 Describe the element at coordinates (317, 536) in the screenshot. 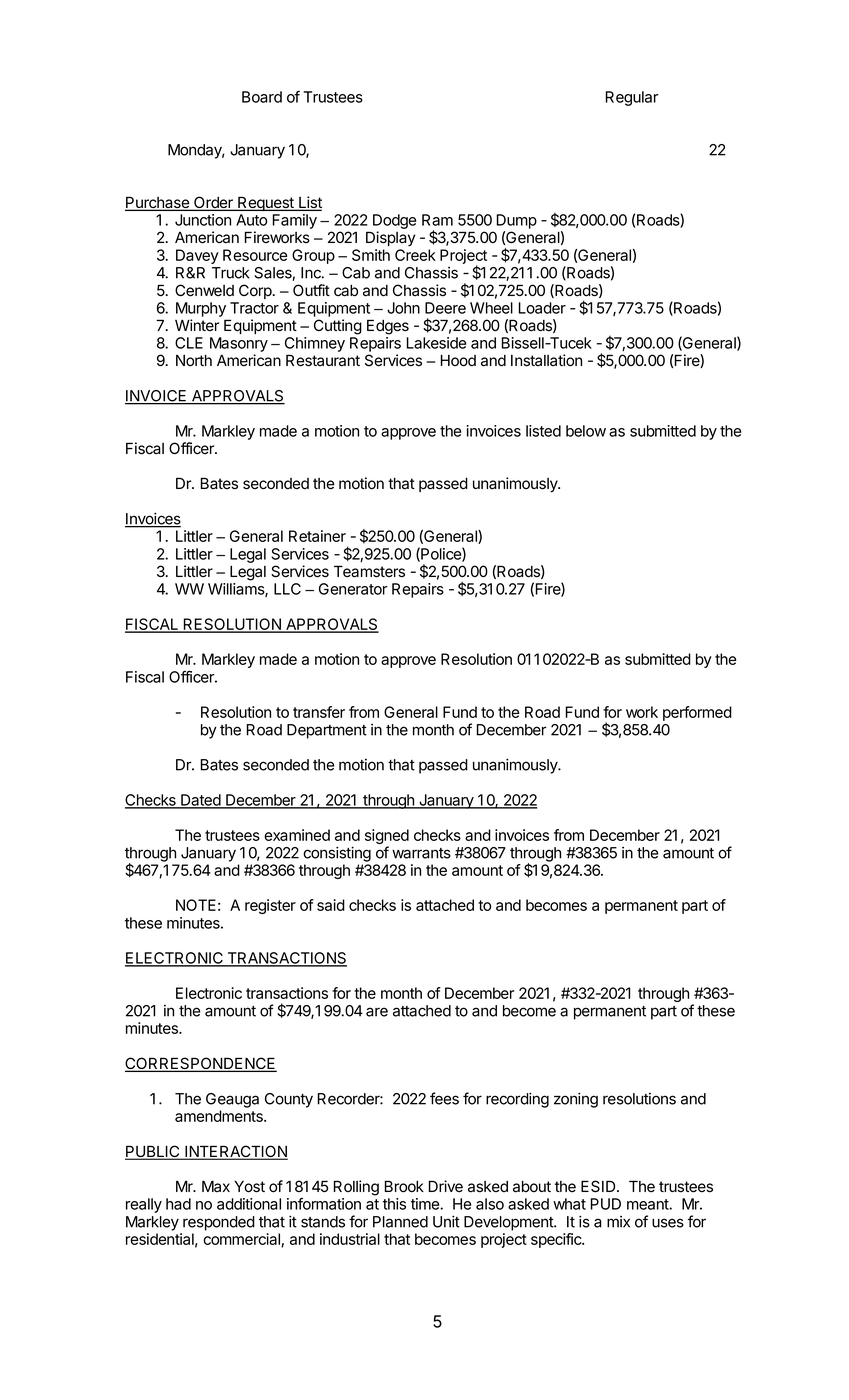

I see `Retainer` at that location.
